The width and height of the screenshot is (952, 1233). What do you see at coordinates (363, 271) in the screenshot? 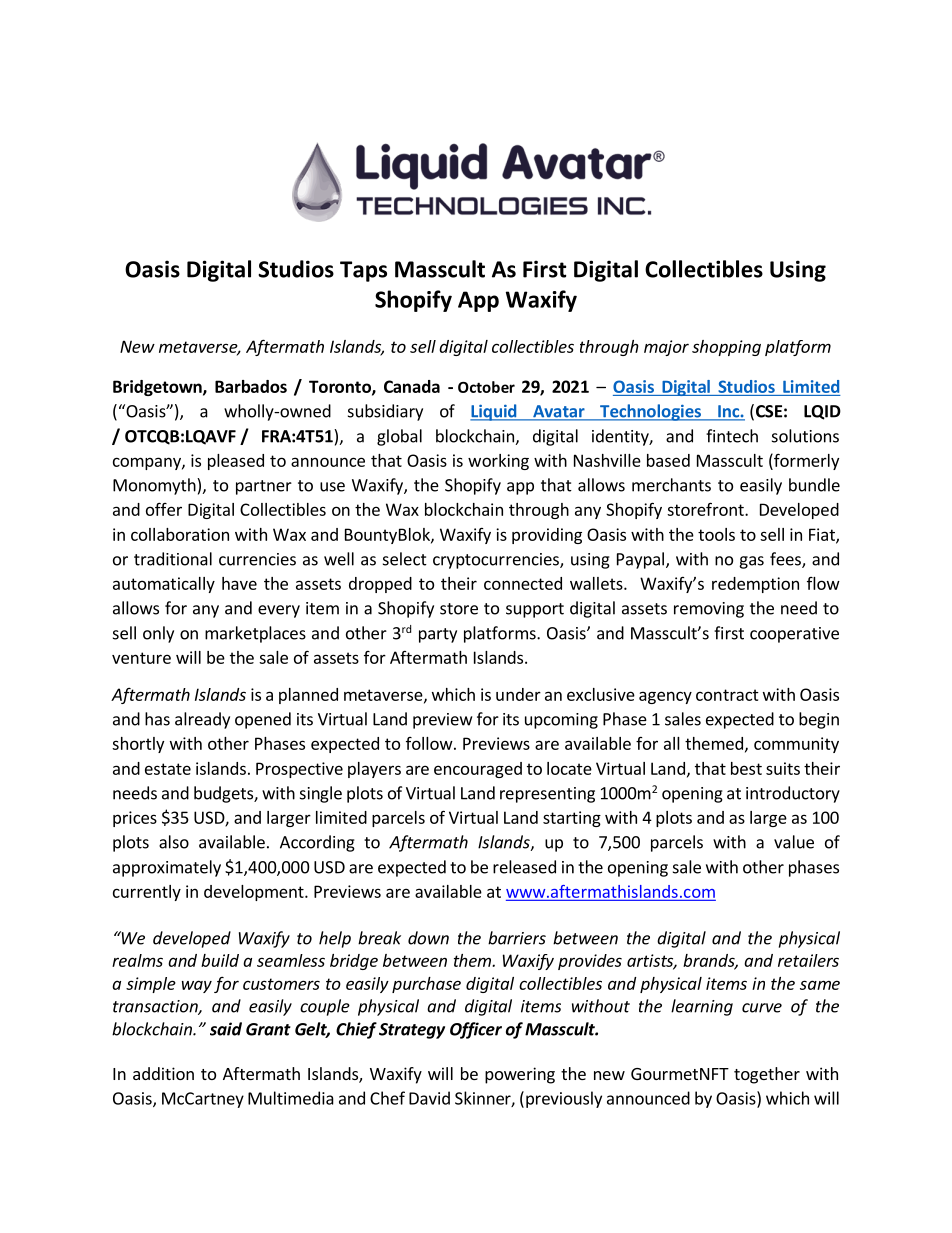
I see `Taps` at bounding box center [363, 271].
